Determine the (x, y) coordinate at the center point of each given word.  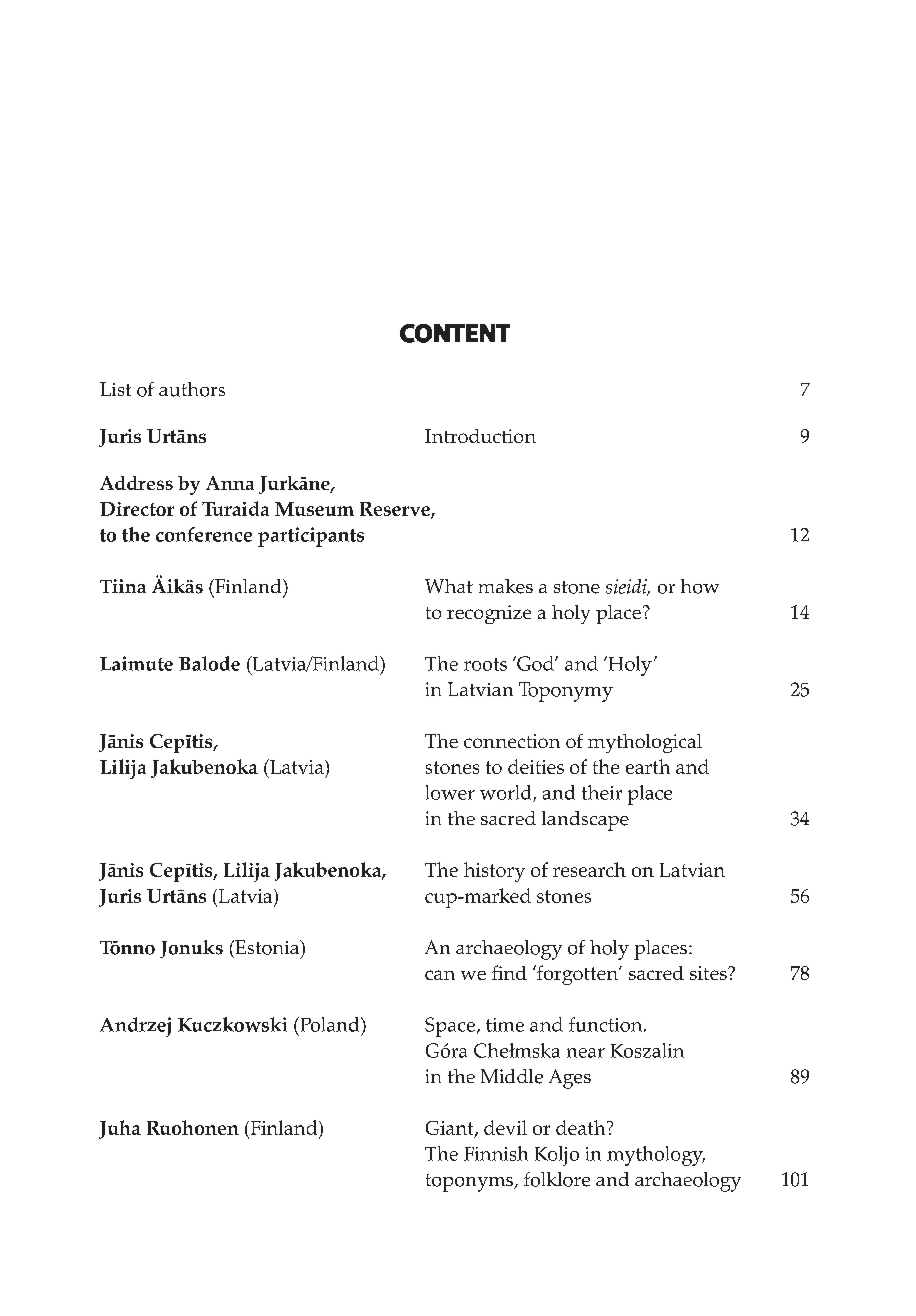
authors (192, 389)
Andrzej (135, 1027)
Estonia (267, 947)
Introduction (480, 436)
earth (648, 766)
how (700, 586)
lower (450, 792)
